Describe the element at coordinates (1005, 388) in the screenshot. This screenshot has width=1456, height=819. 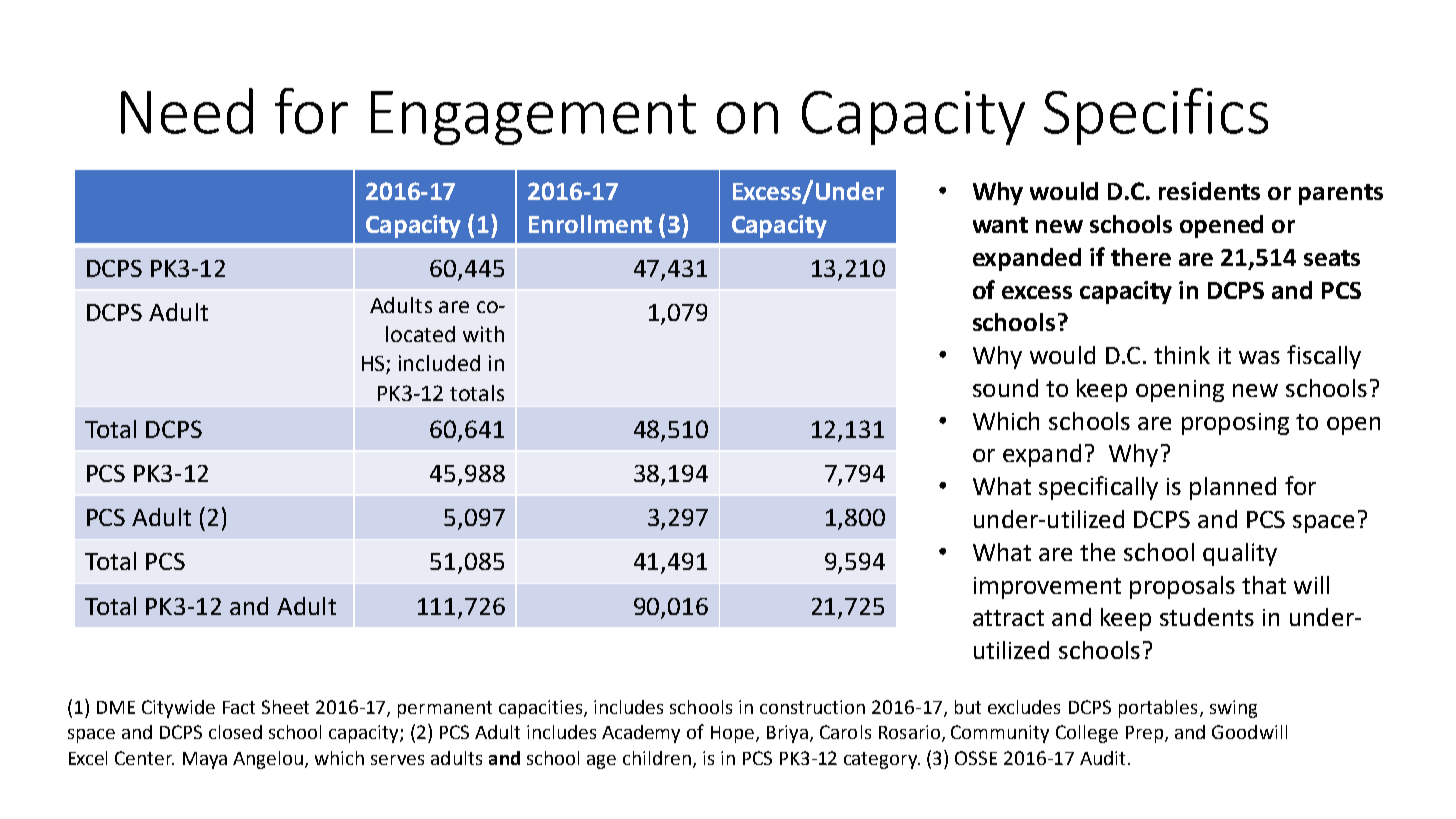
I see `sound` at that location.
